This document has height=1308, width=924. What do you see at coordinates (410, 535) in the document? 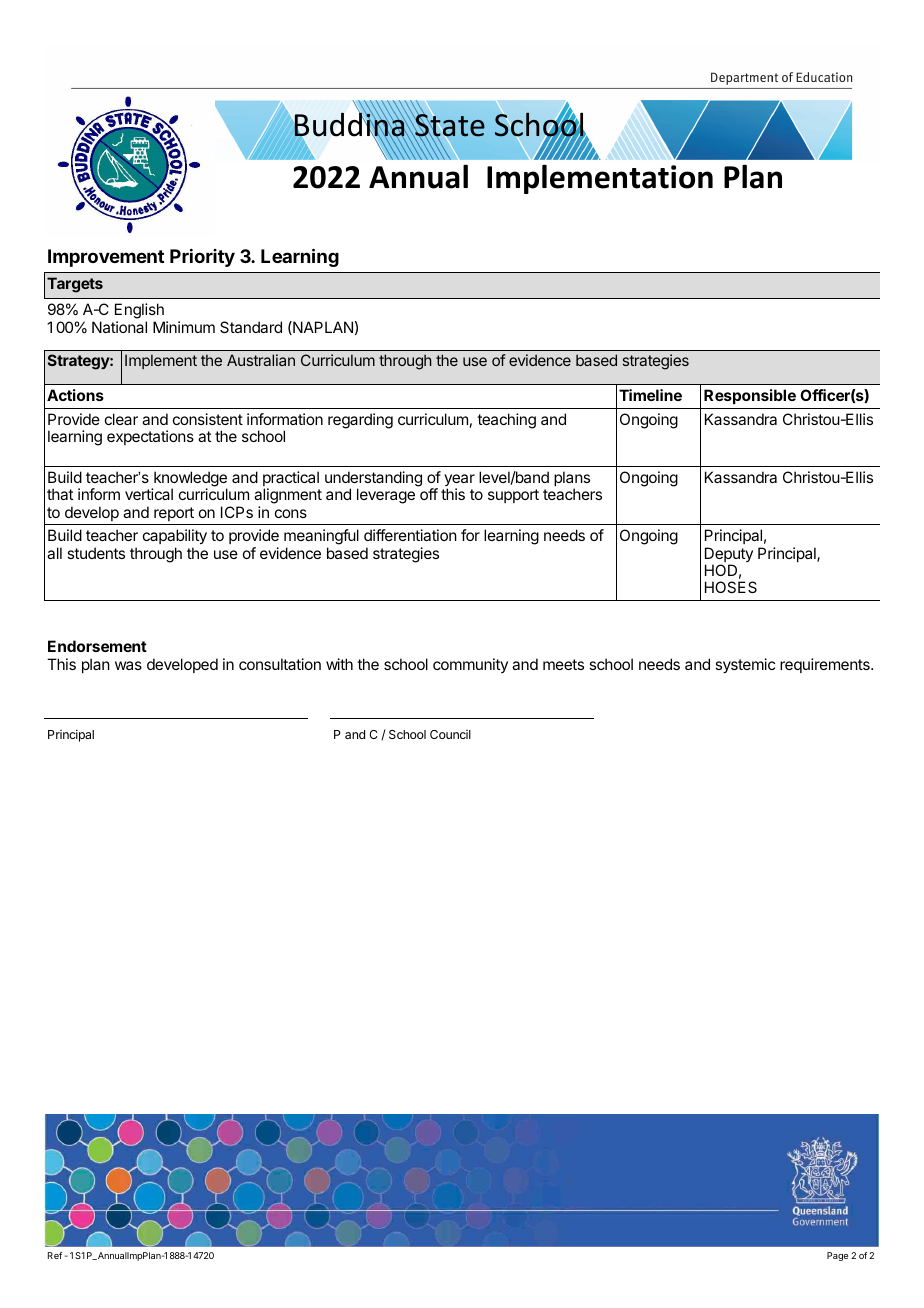
I see `differentiation` at bounding box center [410, 535].
